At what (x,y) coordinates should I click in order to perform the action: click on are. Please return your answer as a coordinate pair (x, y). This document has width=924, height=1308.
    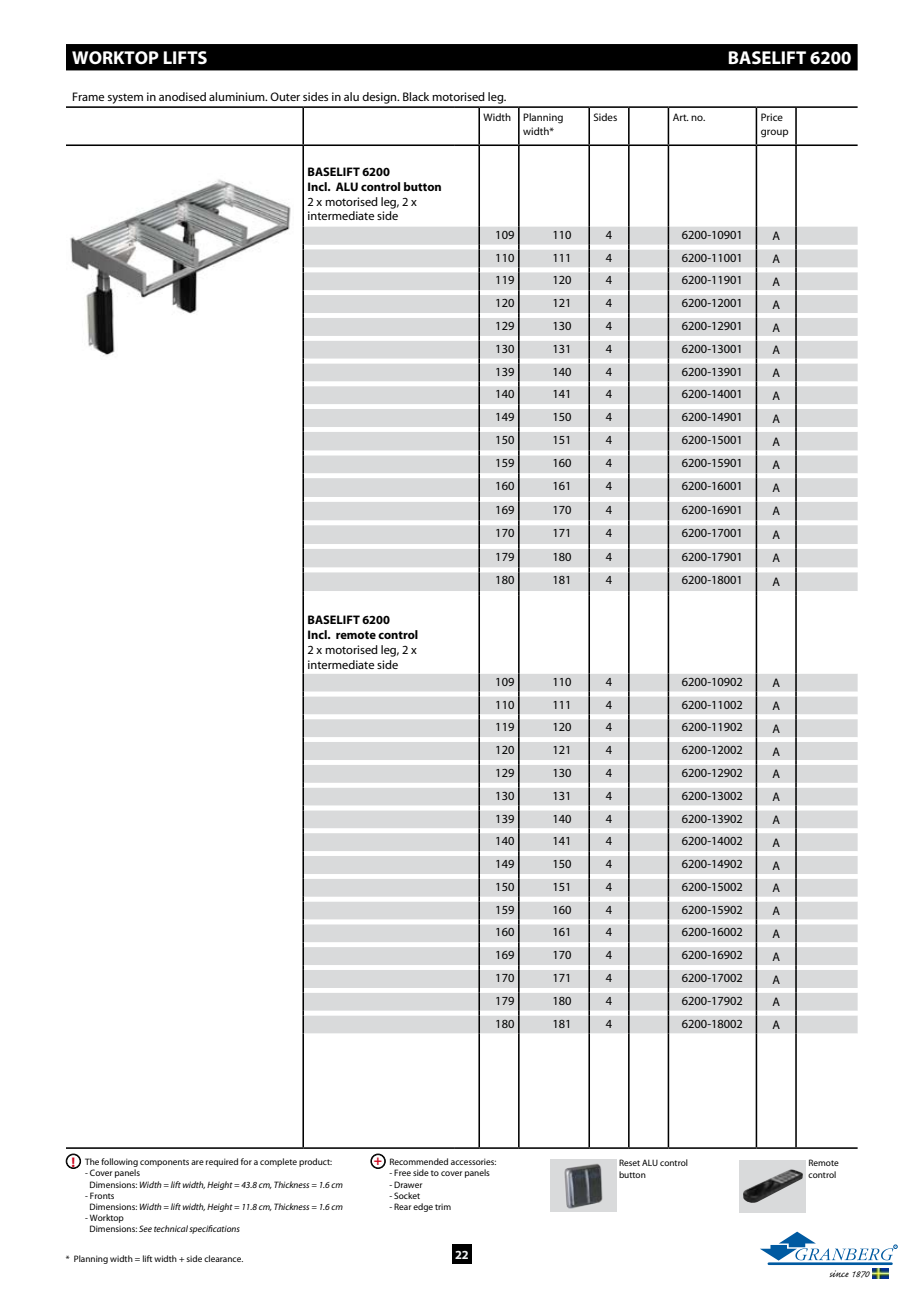
    Looking at the image, I should click on (197, 1162).
